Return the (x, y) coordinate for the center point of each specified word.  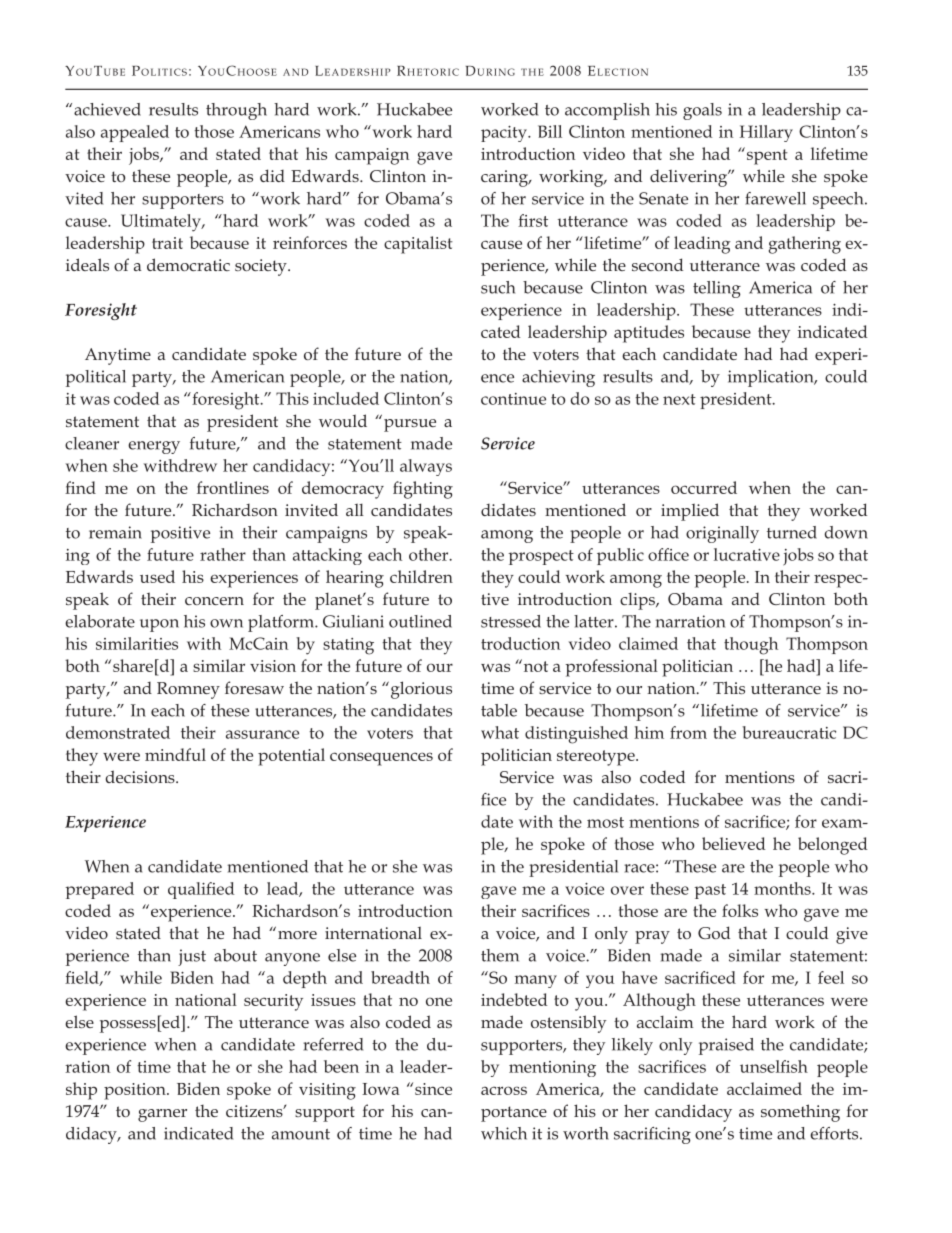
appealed (135, 133)
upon (159, 625)
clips (638, 601)
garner (162, 1115)
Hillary (766, 133)
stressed (511, 621)
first (533, 220)
